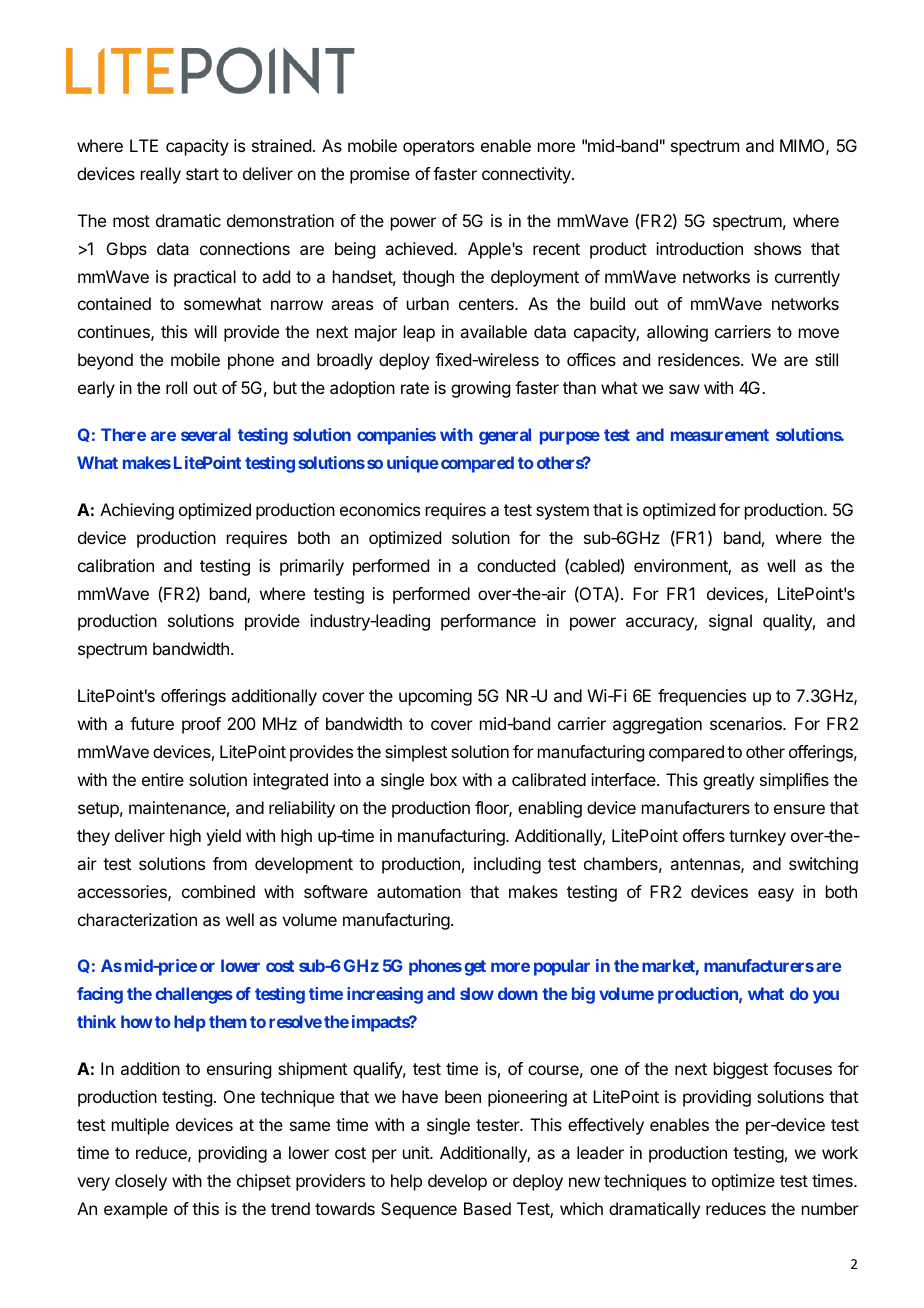  I want to click on Based, so click(487, 1208).
